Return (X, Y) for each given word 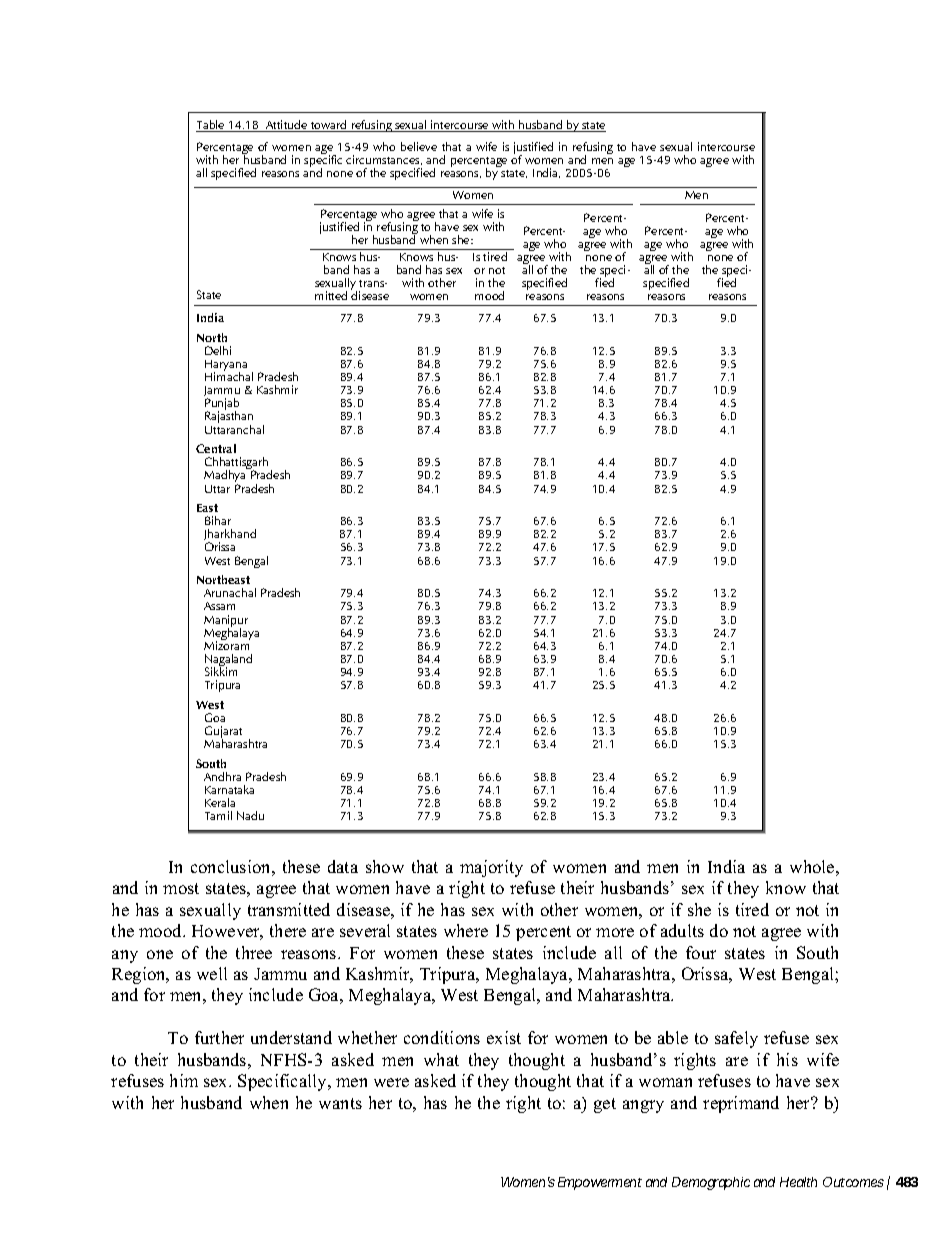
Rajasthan (229, 418)
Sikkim (221, 670)
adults (682, 930)
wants (340, 1103)
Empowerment (600, 1183)
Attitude (287, 126)
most (181, 888)
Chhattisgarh (236, 465)
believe (419, 146)
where (466, 930)
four (701, 952)
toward (329, 126)
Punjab (222, 406)
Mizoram (227, 644)
